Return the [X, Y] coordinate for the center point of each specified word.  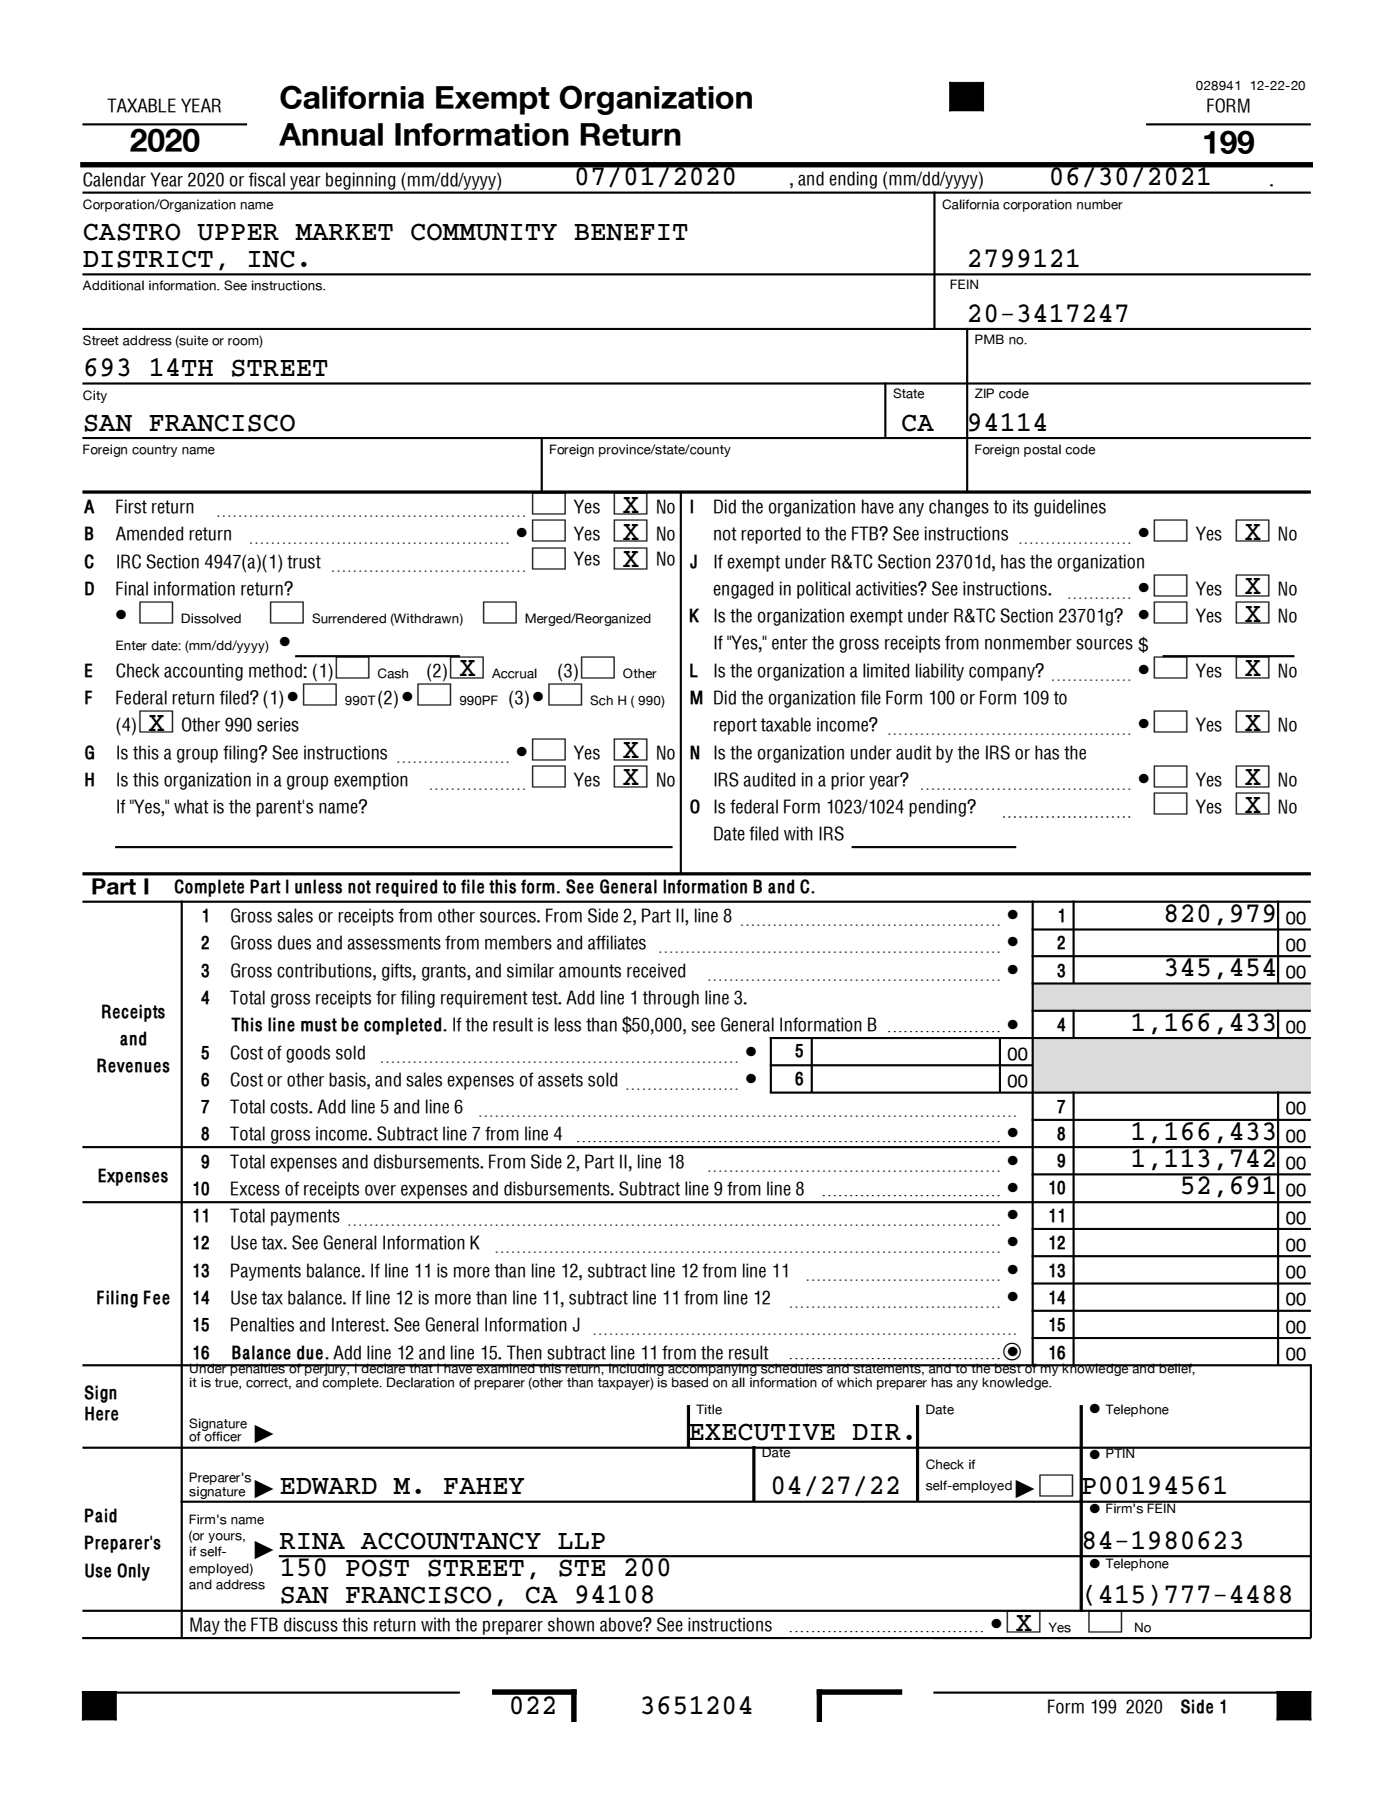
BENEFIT [631, 232]
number [1100, 204]
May [205, 1627]
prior [848, 781]
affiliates [617, 942]
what [191, 806]
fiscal [267, 179]
